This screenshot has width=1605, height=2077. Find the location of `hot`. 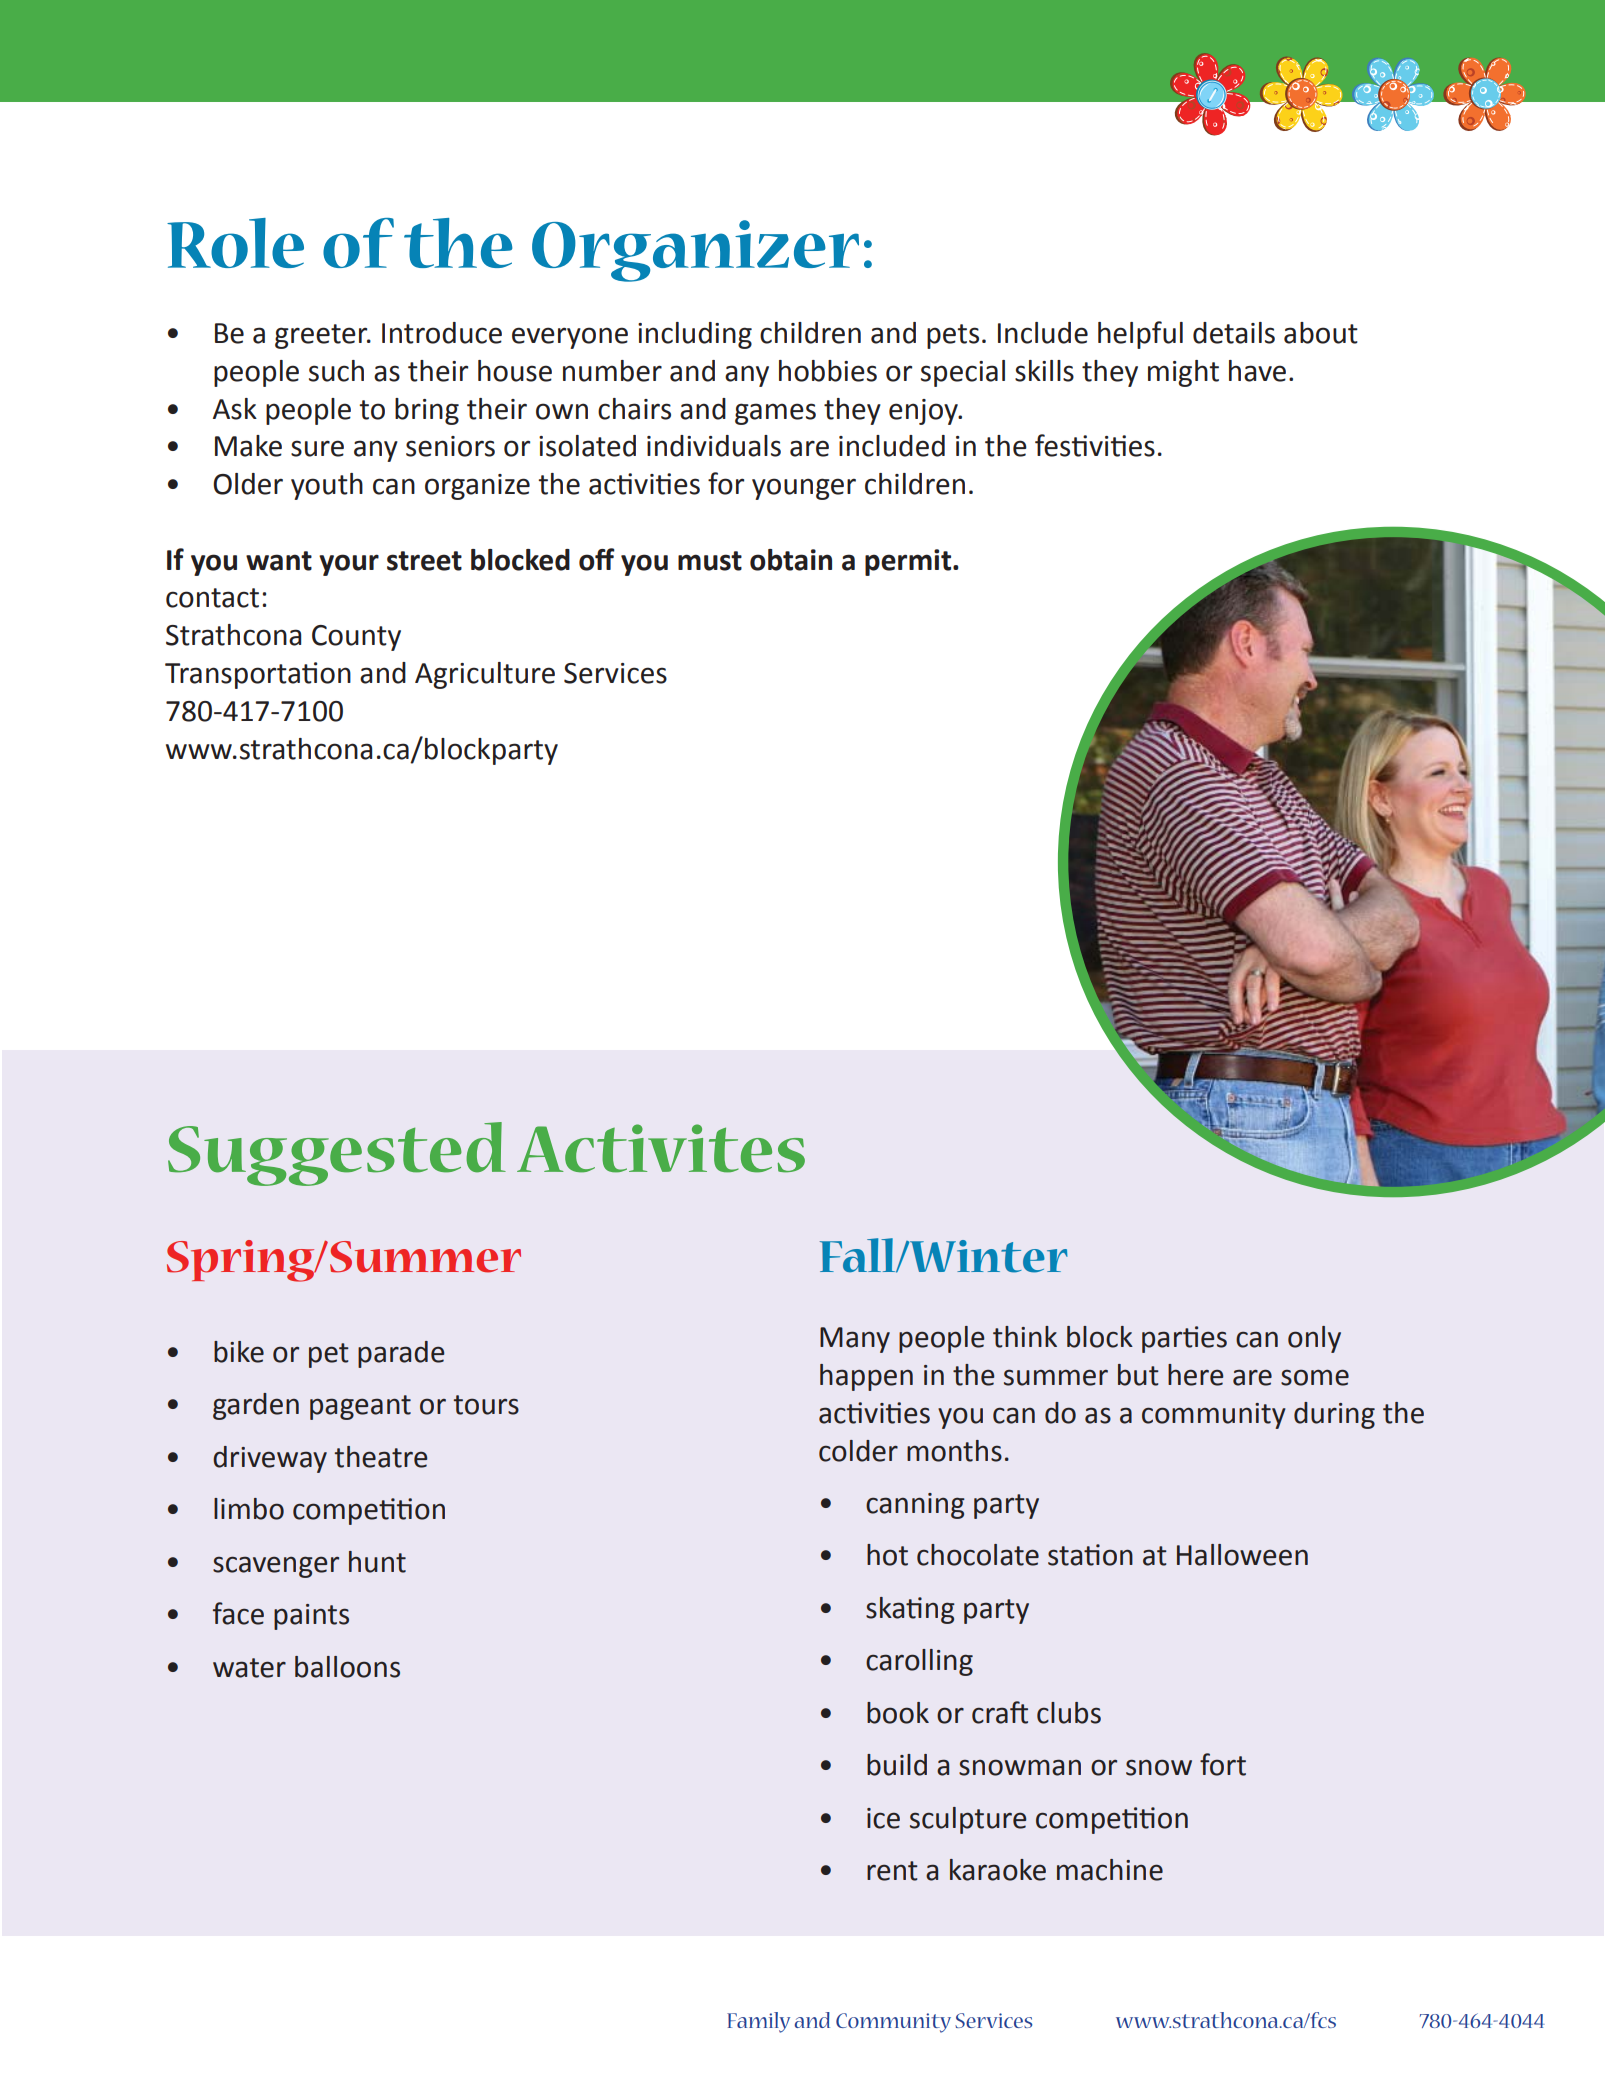

hot is located at coordinates (887, 1555).
